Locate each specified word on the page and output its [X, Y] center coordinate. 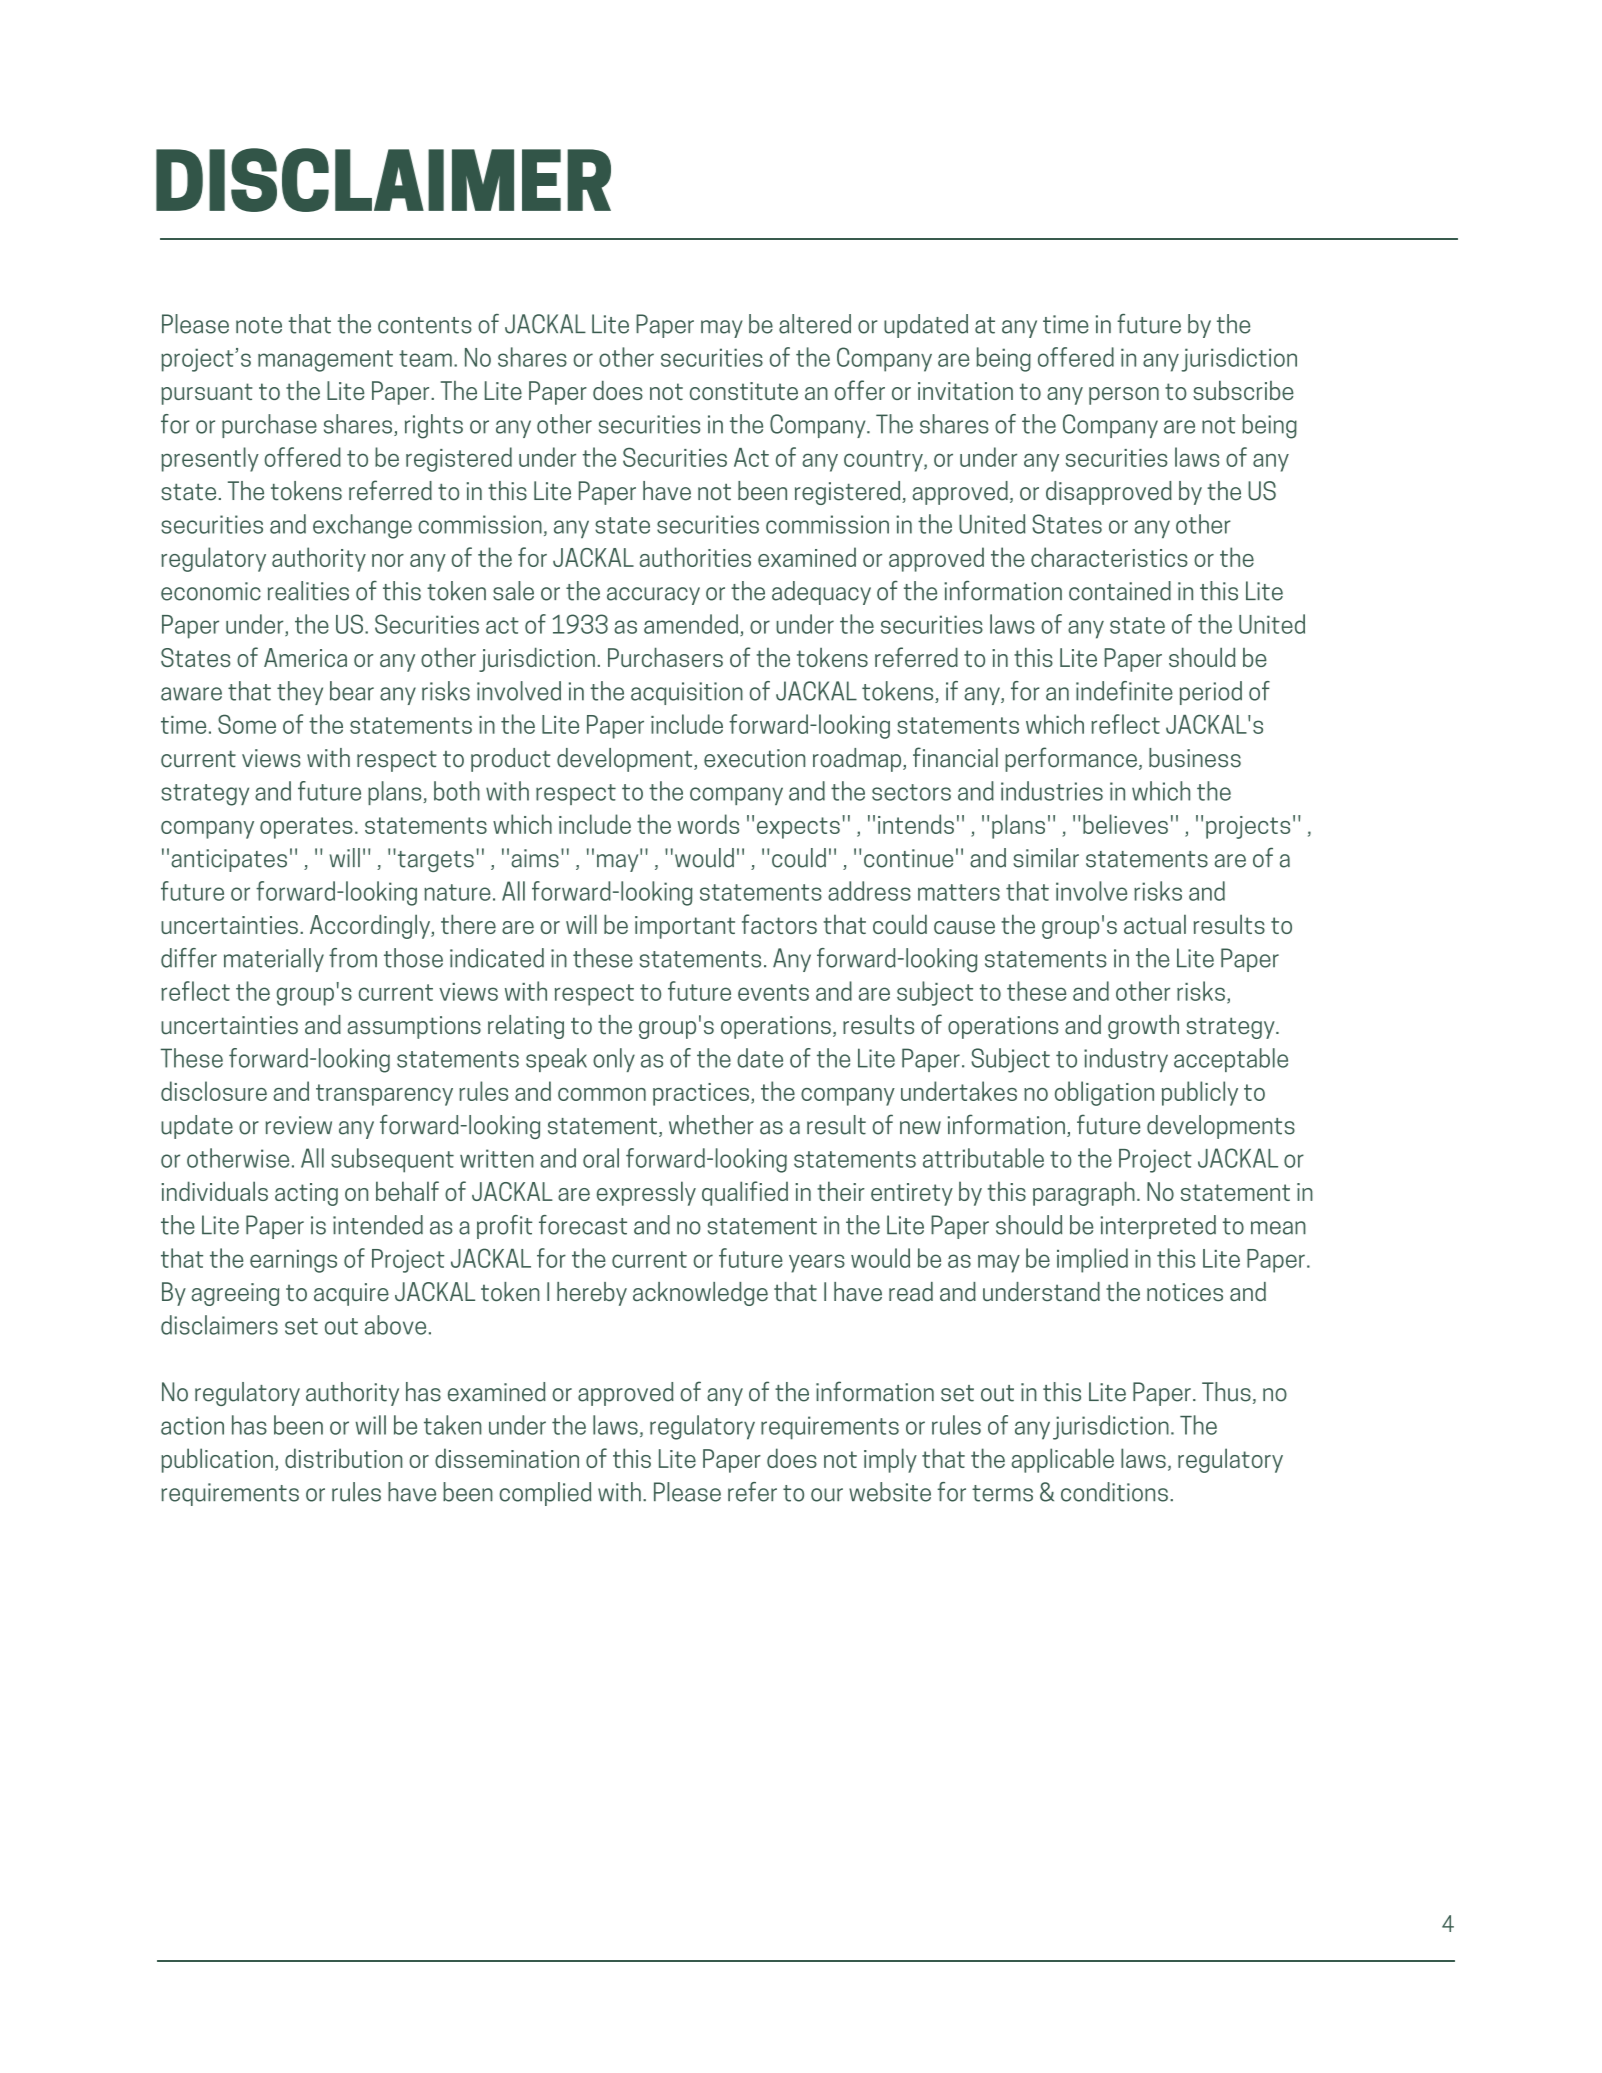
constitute [744, 391]
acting [306, 1194]
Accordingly [371, 926]
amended [691, 624]
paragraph [1084, 1193]
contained [1120, 591]
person [1124, 396]
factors [779, 924]
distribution [344, 1458]
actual [1155, 924]
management [325, 361]
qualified [745, 1193]
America [305, 657]
